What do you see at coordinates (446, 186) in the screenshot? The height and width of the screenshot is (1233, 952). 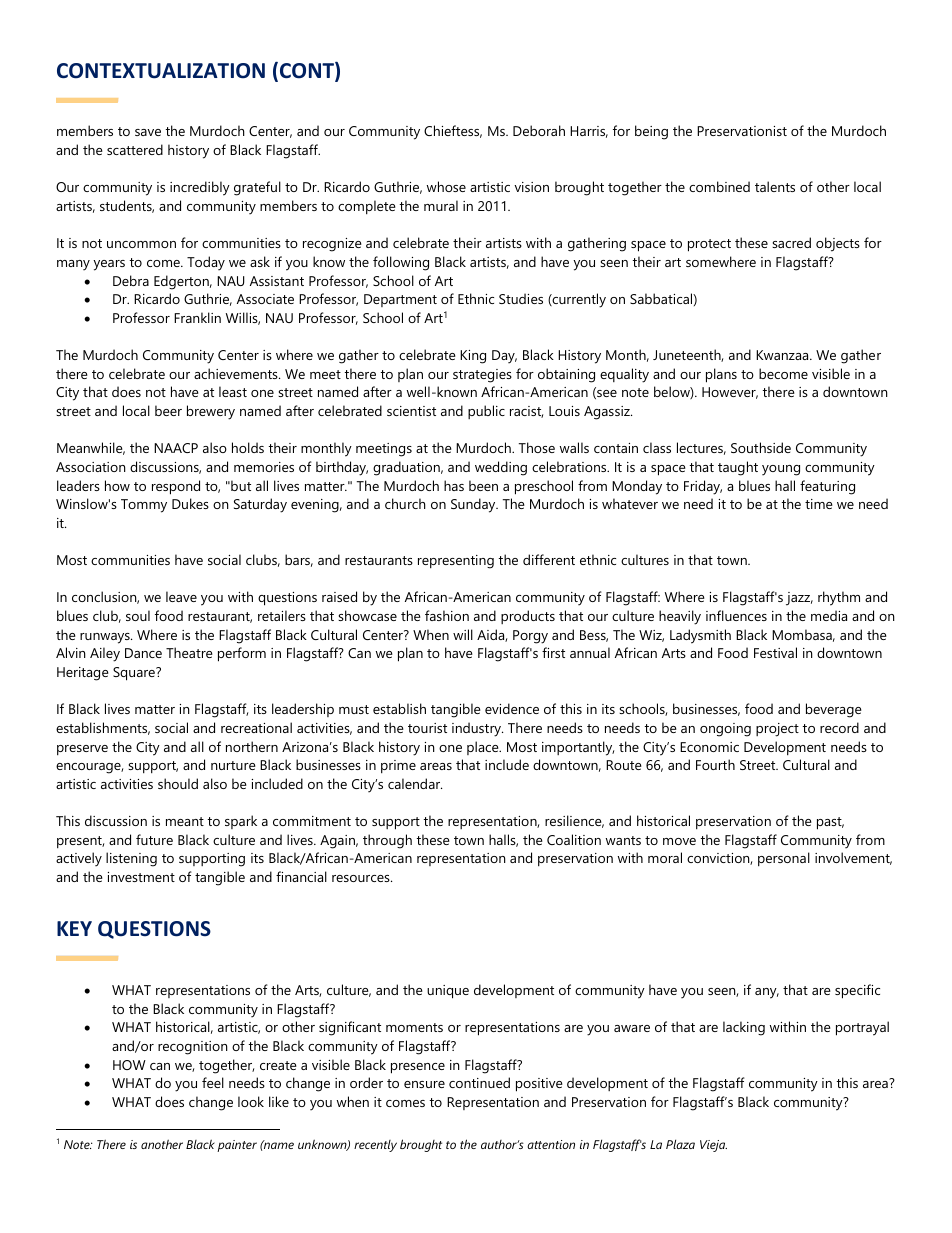 I see `whose` at bounding box center [446, 186].
